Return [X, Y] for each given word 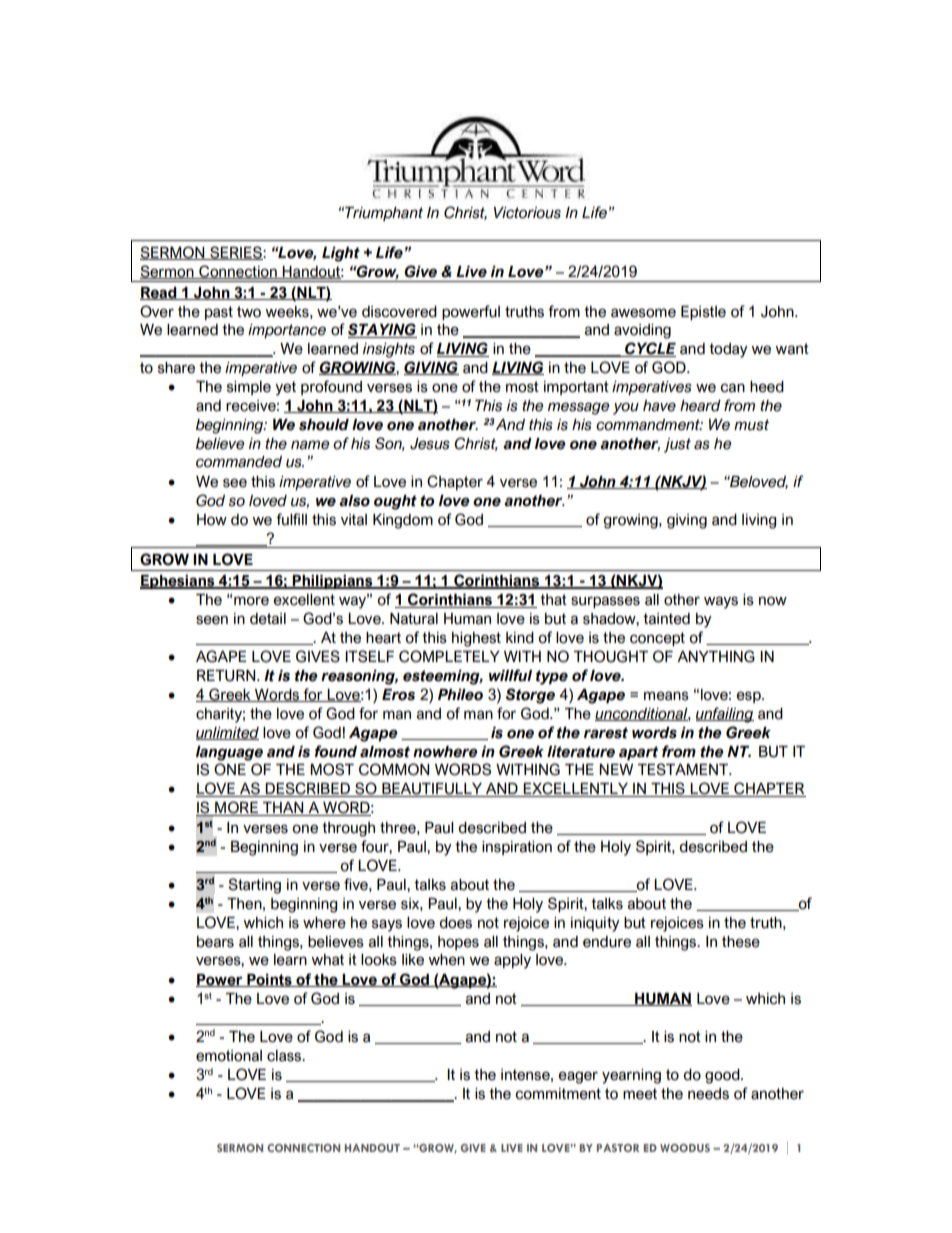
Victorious [527, 213]
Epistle [703, 313]
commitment [558, 1094]
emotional [229, 1056]
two [249, 312]
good [723, 1076]
